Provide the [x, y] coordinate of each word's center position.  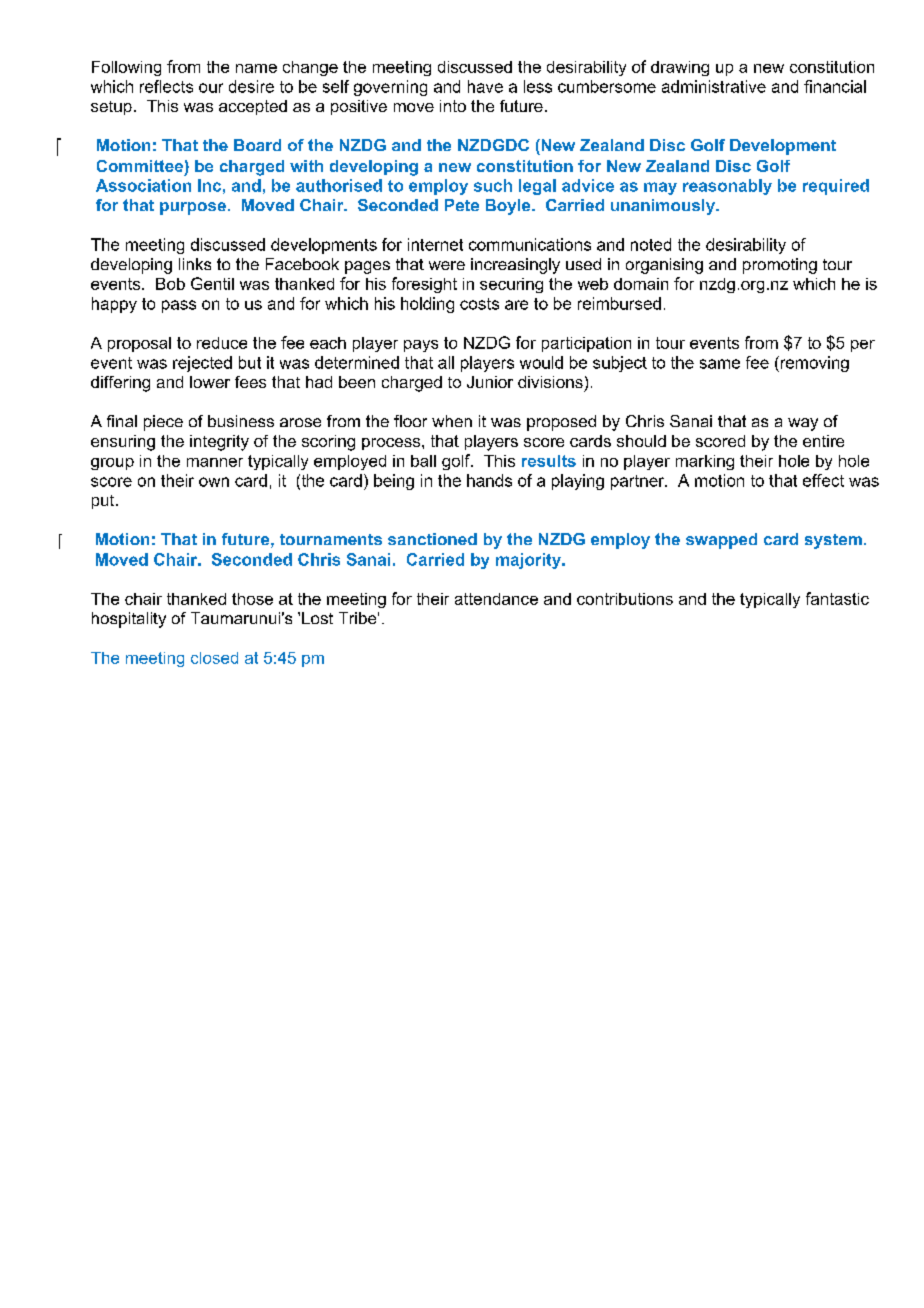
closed [214, 658]
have [485, 86]
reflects [166, 86]
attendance [496, 599]
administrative [714, 86]
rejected [202, 364]
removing [813, 364]
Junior [490, 382]
